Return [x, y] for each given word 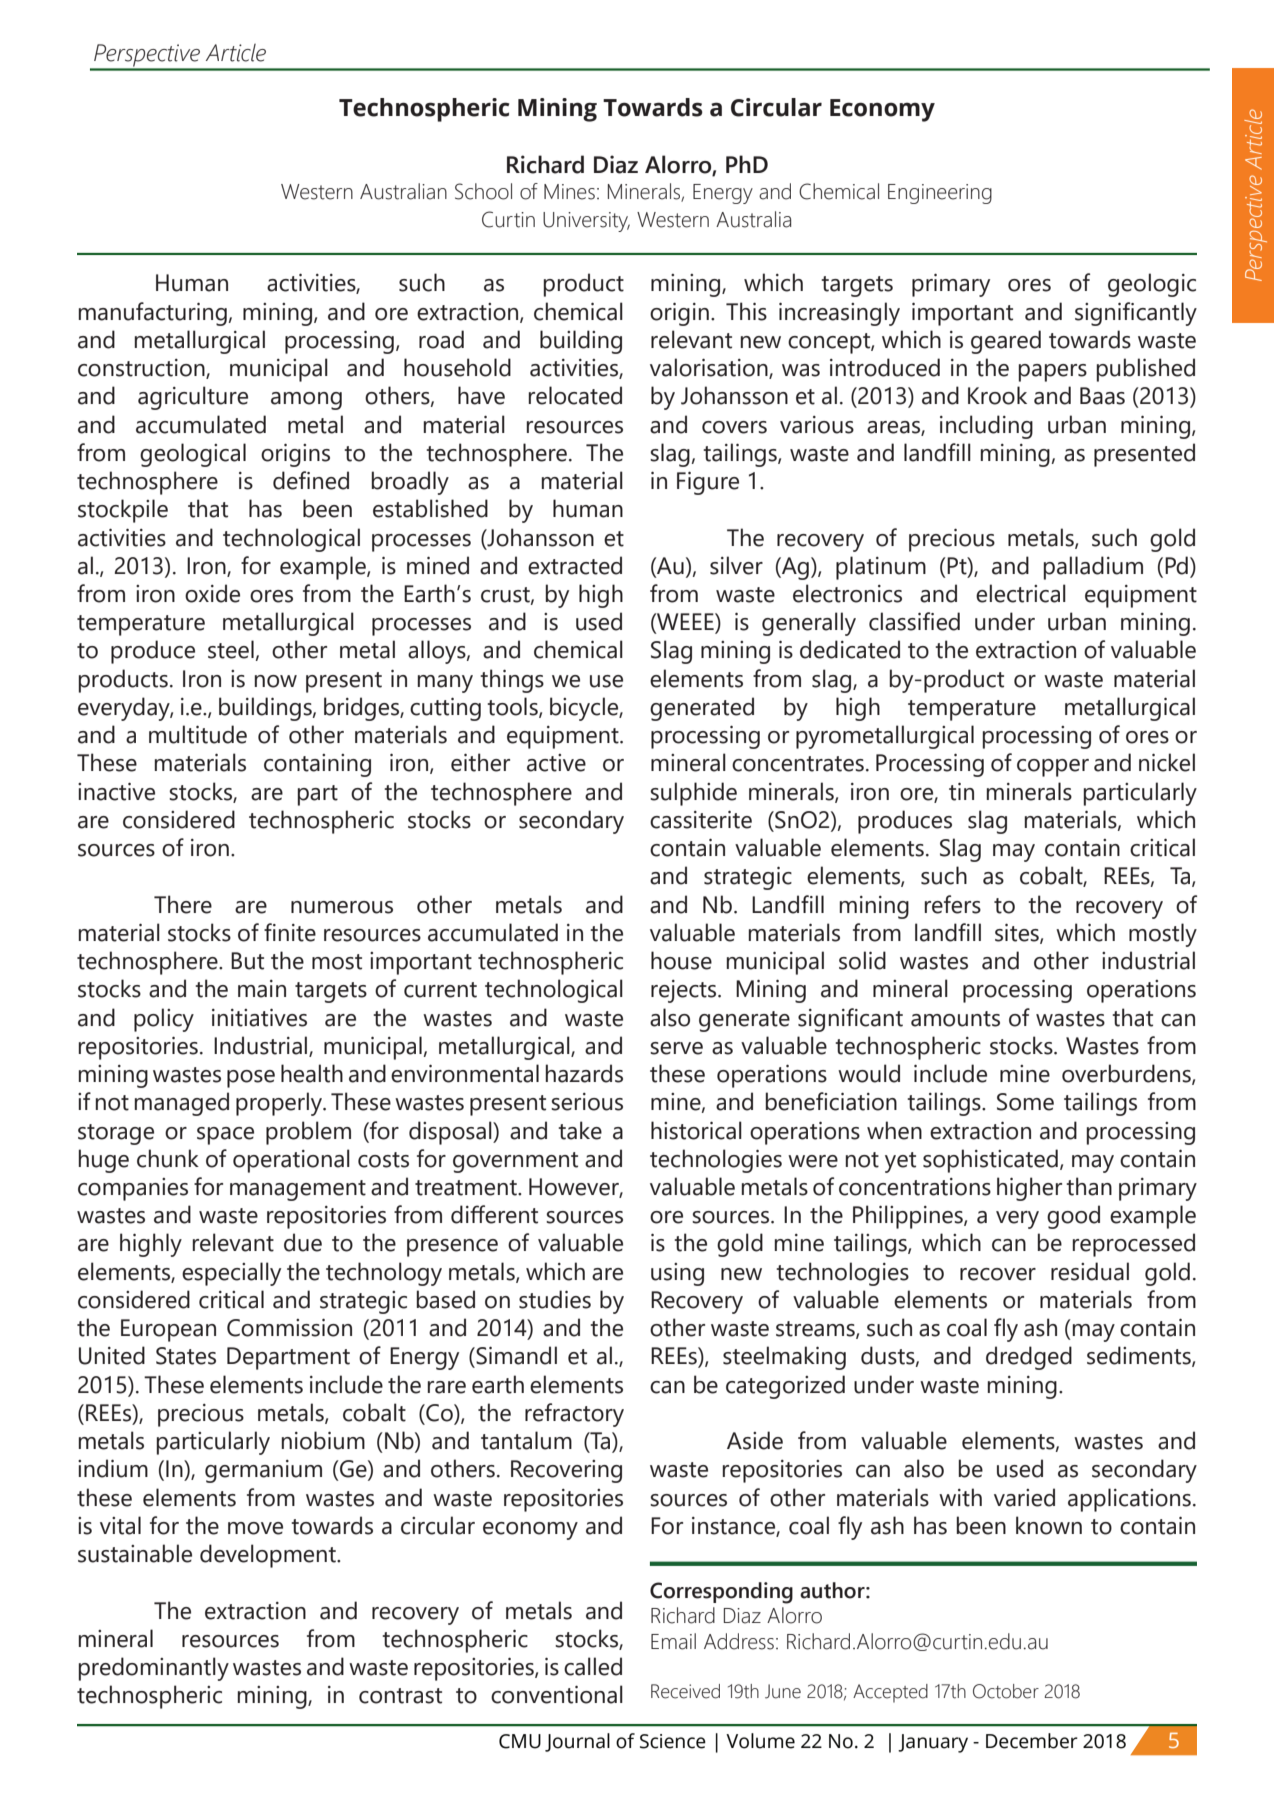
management [298, 1190]
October [1006, 1691]
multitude [198, 734]
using [677, 1274]
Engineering [940, 194]
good [1073, 1217]
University [586, 222]
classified [914, 621]
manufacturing [153, 314]
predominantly [154, 1669]
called [593, 1666]
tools [513, 707]
